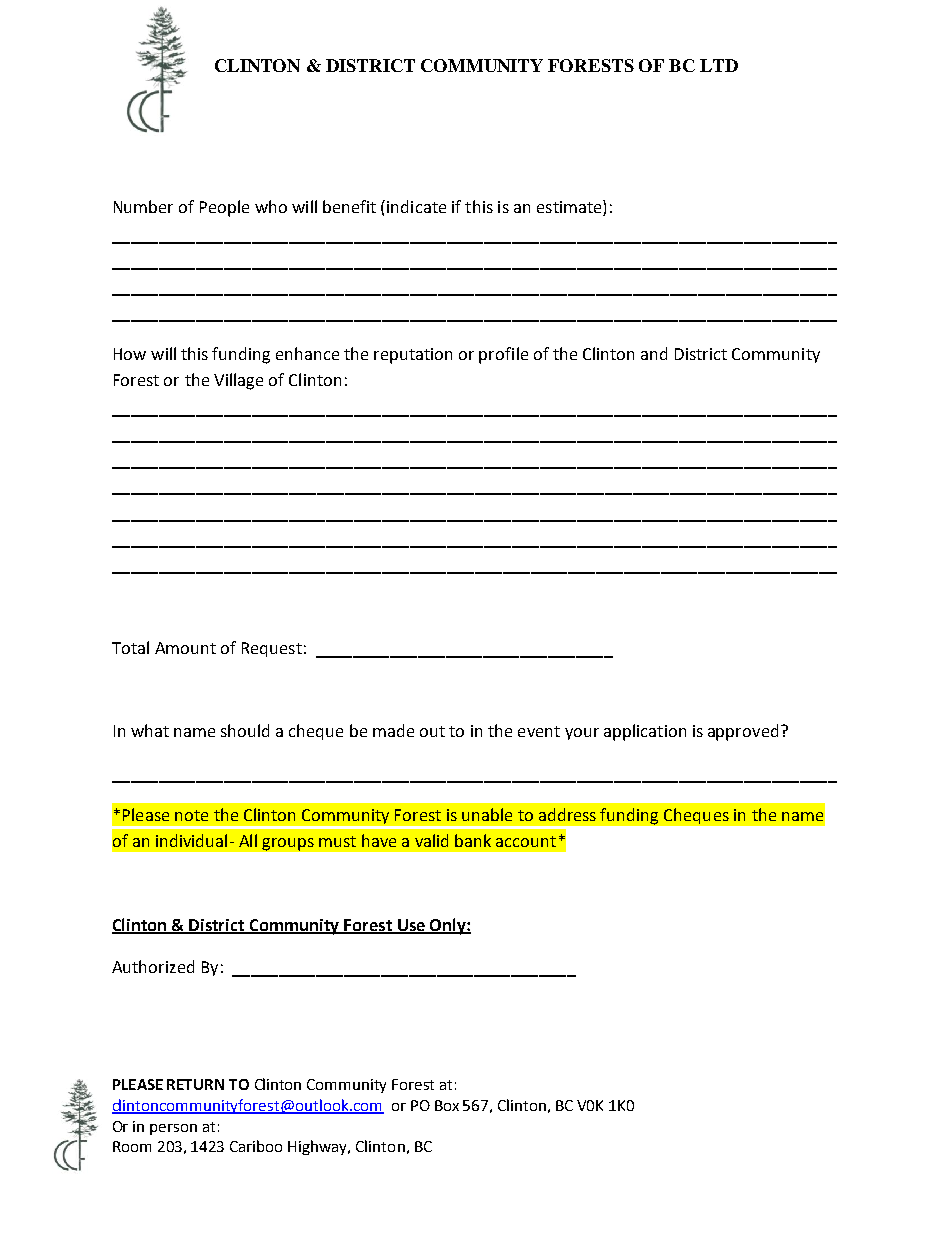 This document has height=1233, width=952. Describe the element at coordinates (654, 353) in the document. I see `and` at that location.
